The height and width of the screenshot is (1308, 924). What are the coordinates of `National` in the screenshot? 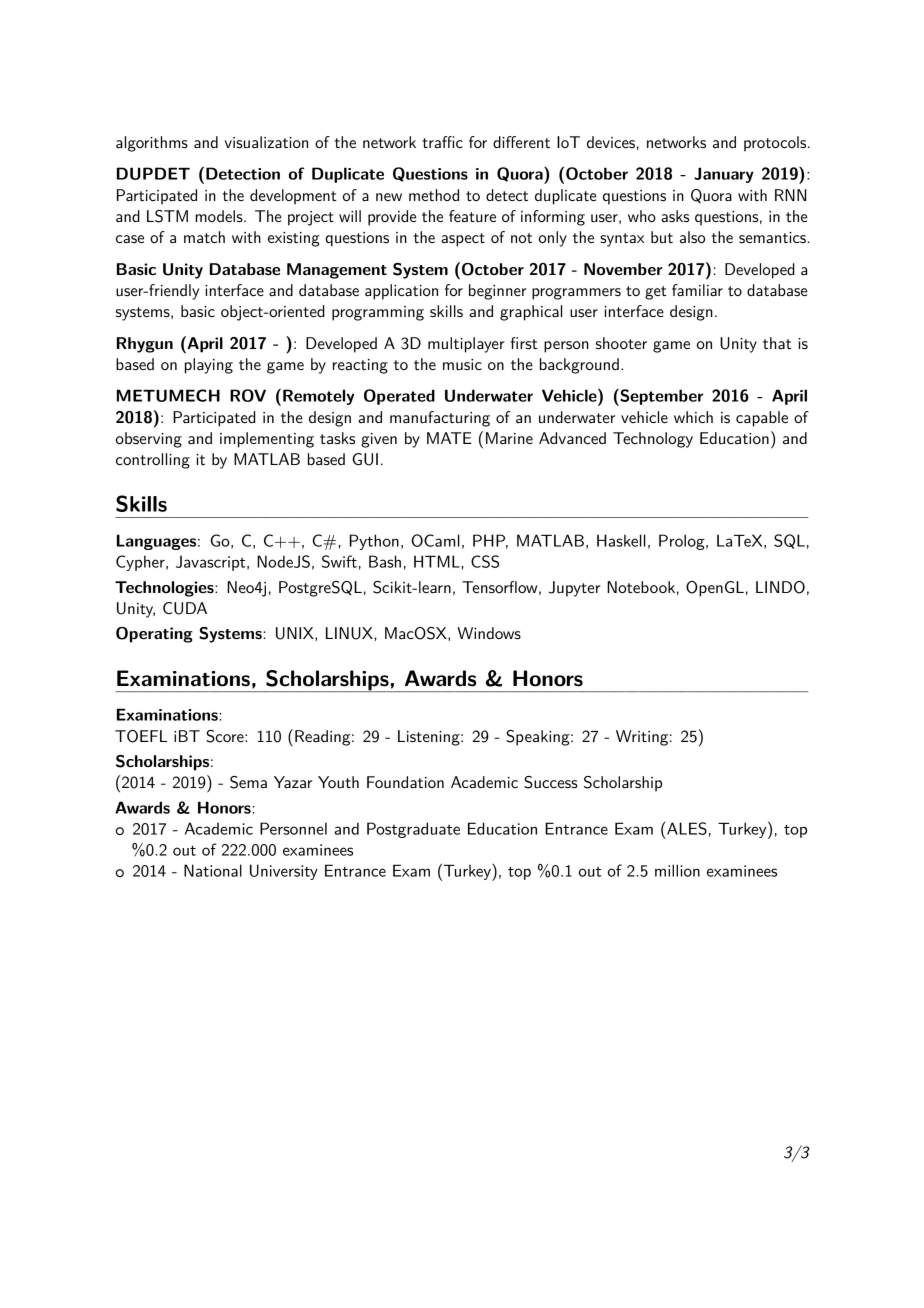 It's located at (213, 870).
